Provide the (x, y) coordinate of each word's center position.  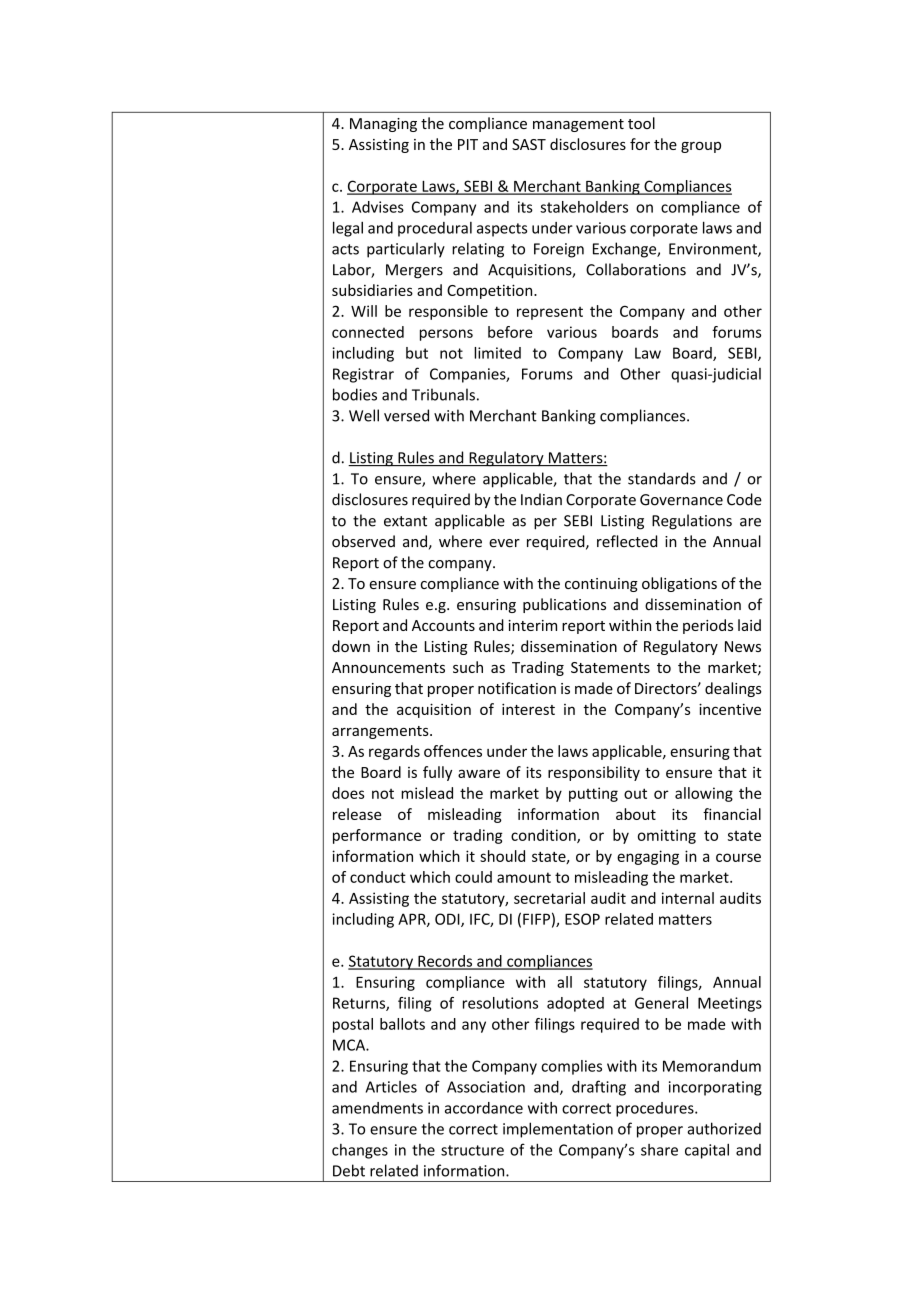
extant (405, 521)
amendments (377, 1108)
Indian (541, 499)
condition (544, 836)
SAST (529, 144)
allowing (704, 794)
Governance (681, 500)
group (701, 147)
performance (377, 836)
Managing (383, 125)
